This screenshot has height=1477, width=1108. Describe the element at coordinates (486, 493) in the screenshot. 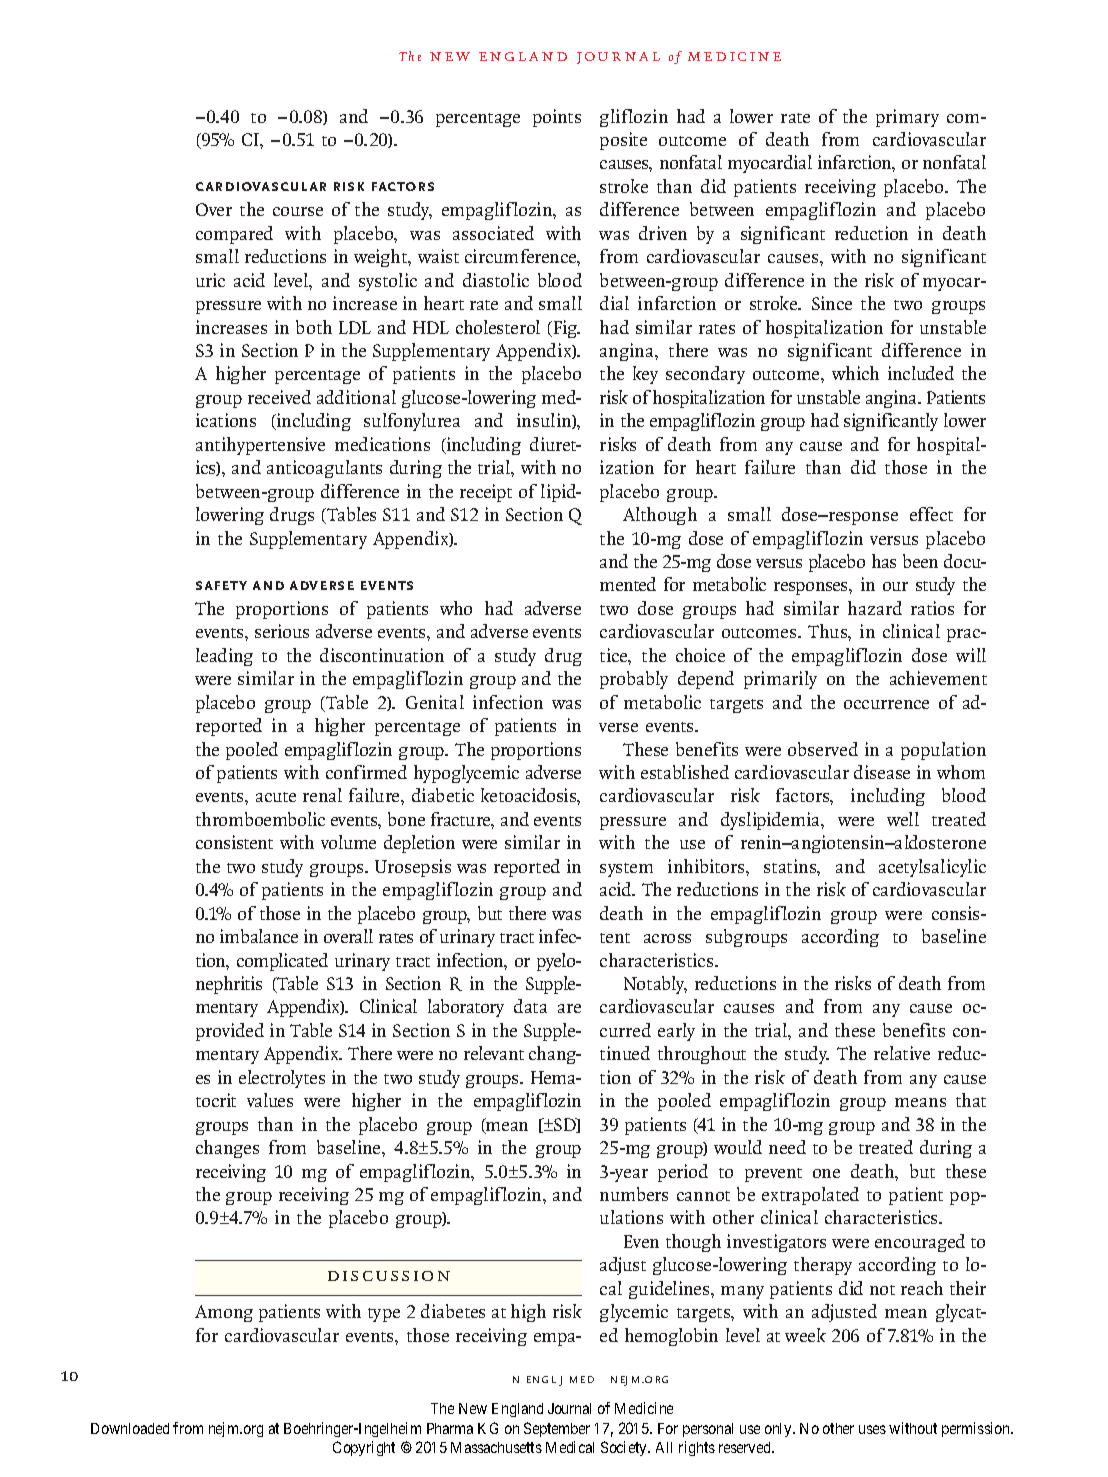

I see `receipt` at that location.
